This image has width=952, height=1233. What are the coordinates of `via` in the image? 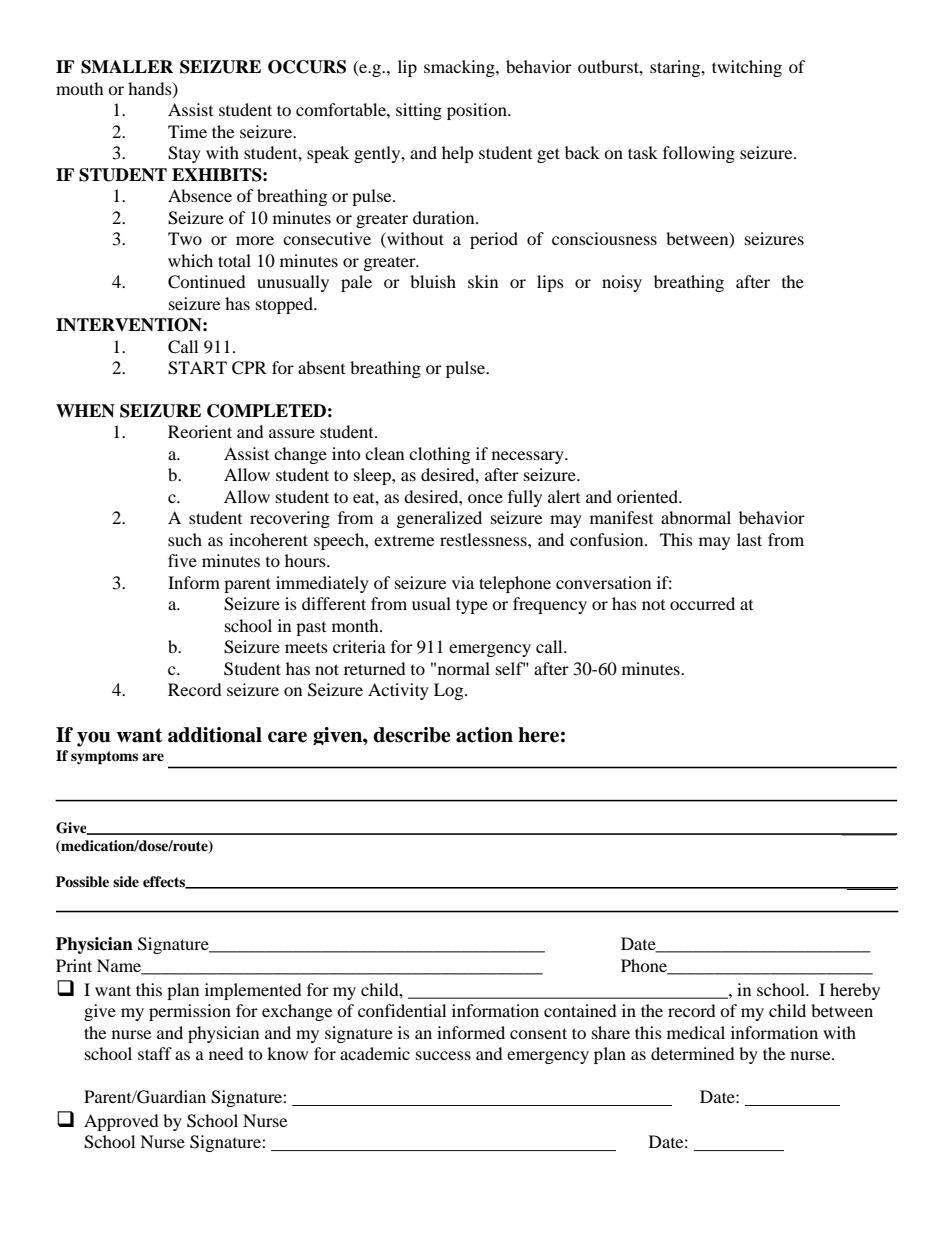 It's located at (463, 582).
